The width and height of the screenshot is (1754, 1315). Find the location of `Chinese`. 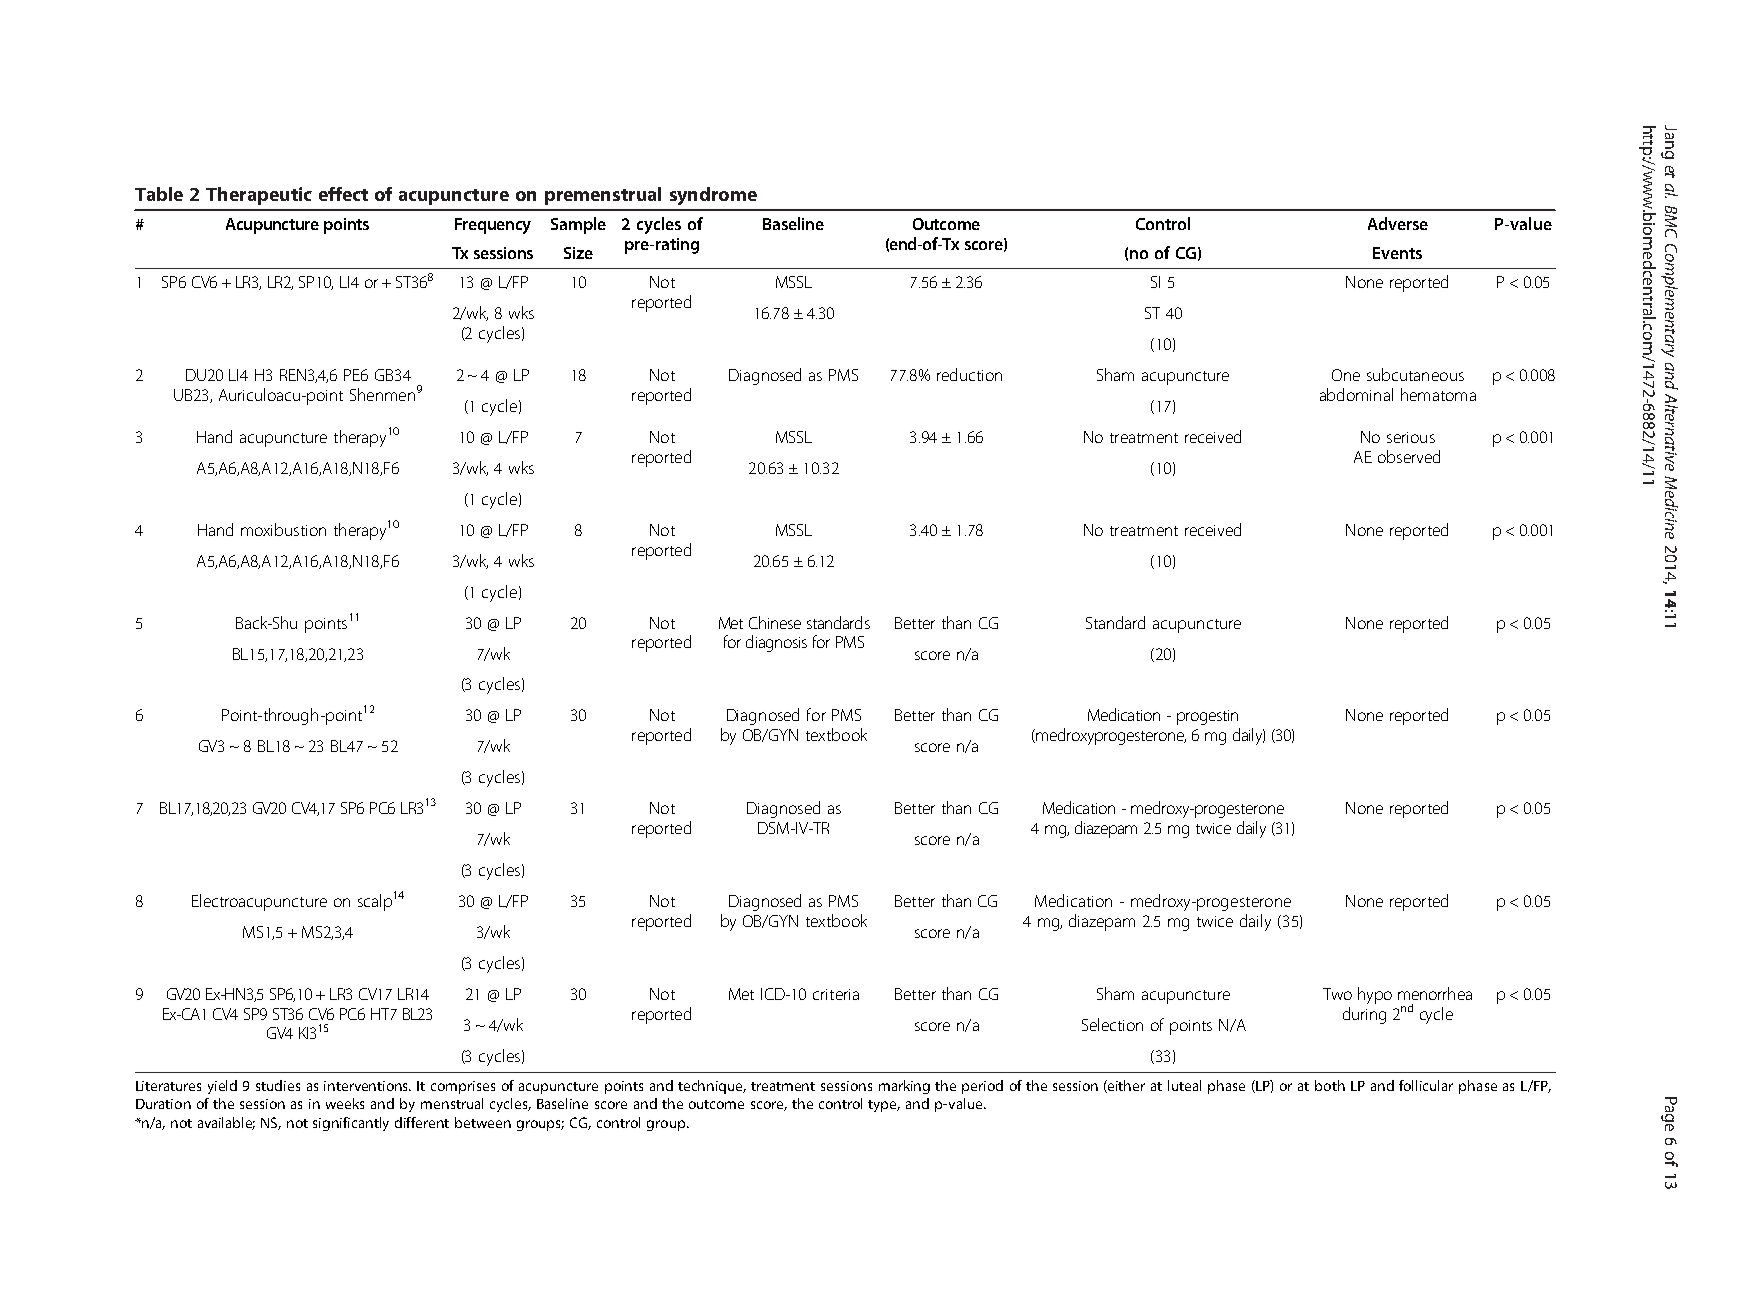

Chinese is located at coordinates (775, 622).
